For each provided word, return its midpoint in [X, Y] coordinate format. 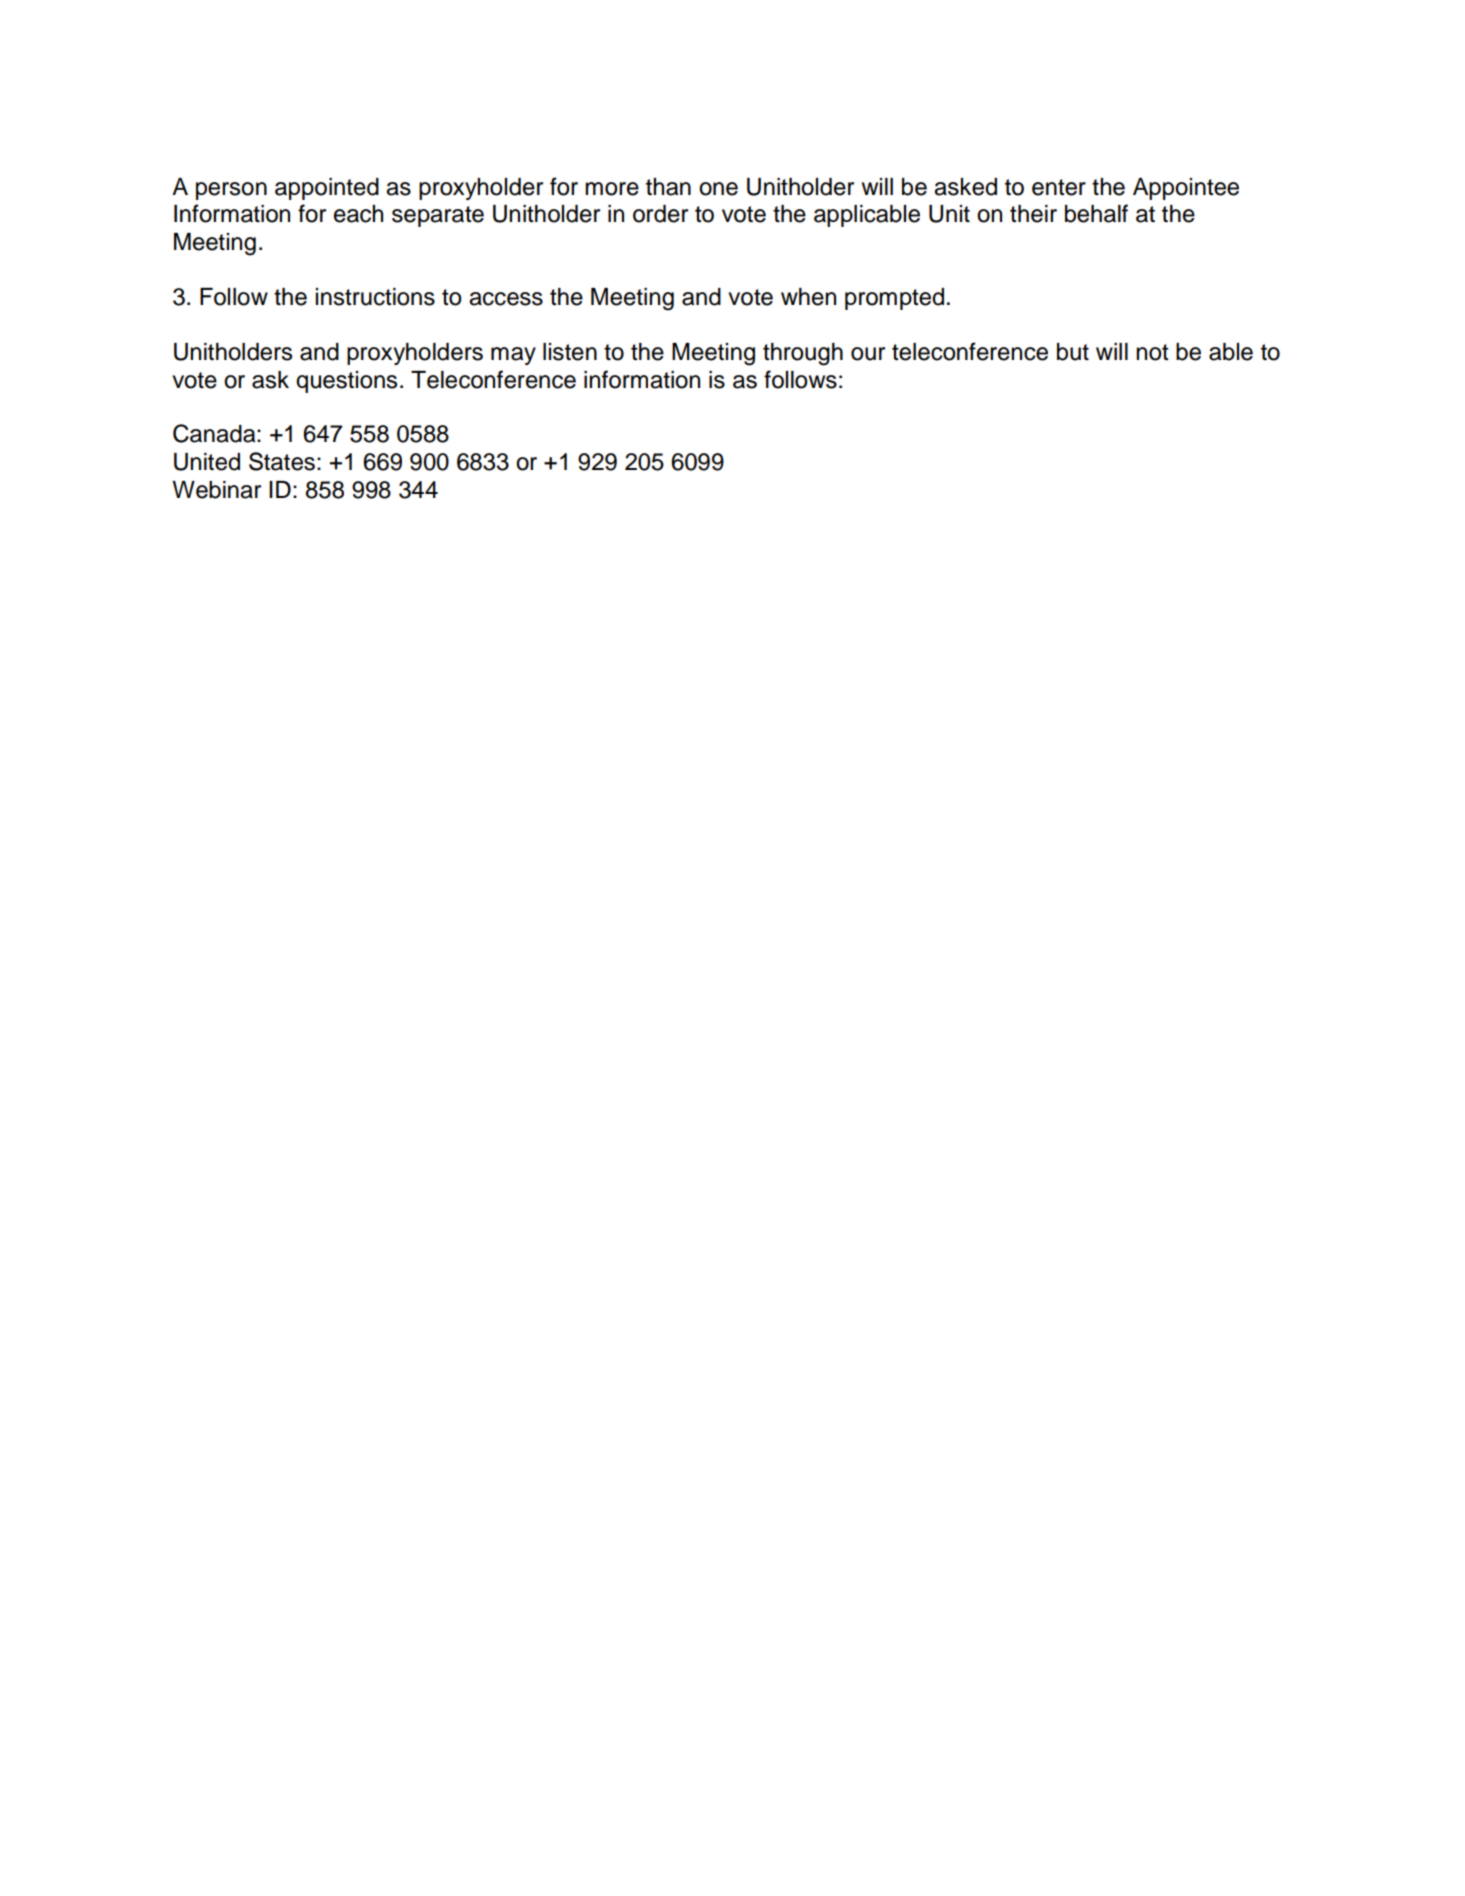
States [282, 461]
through [803, 354]
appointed [327, 189]
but [1073, 352]
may [513, 356]
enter [1059, 187]
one [718, 189]
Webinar [216, 490]
